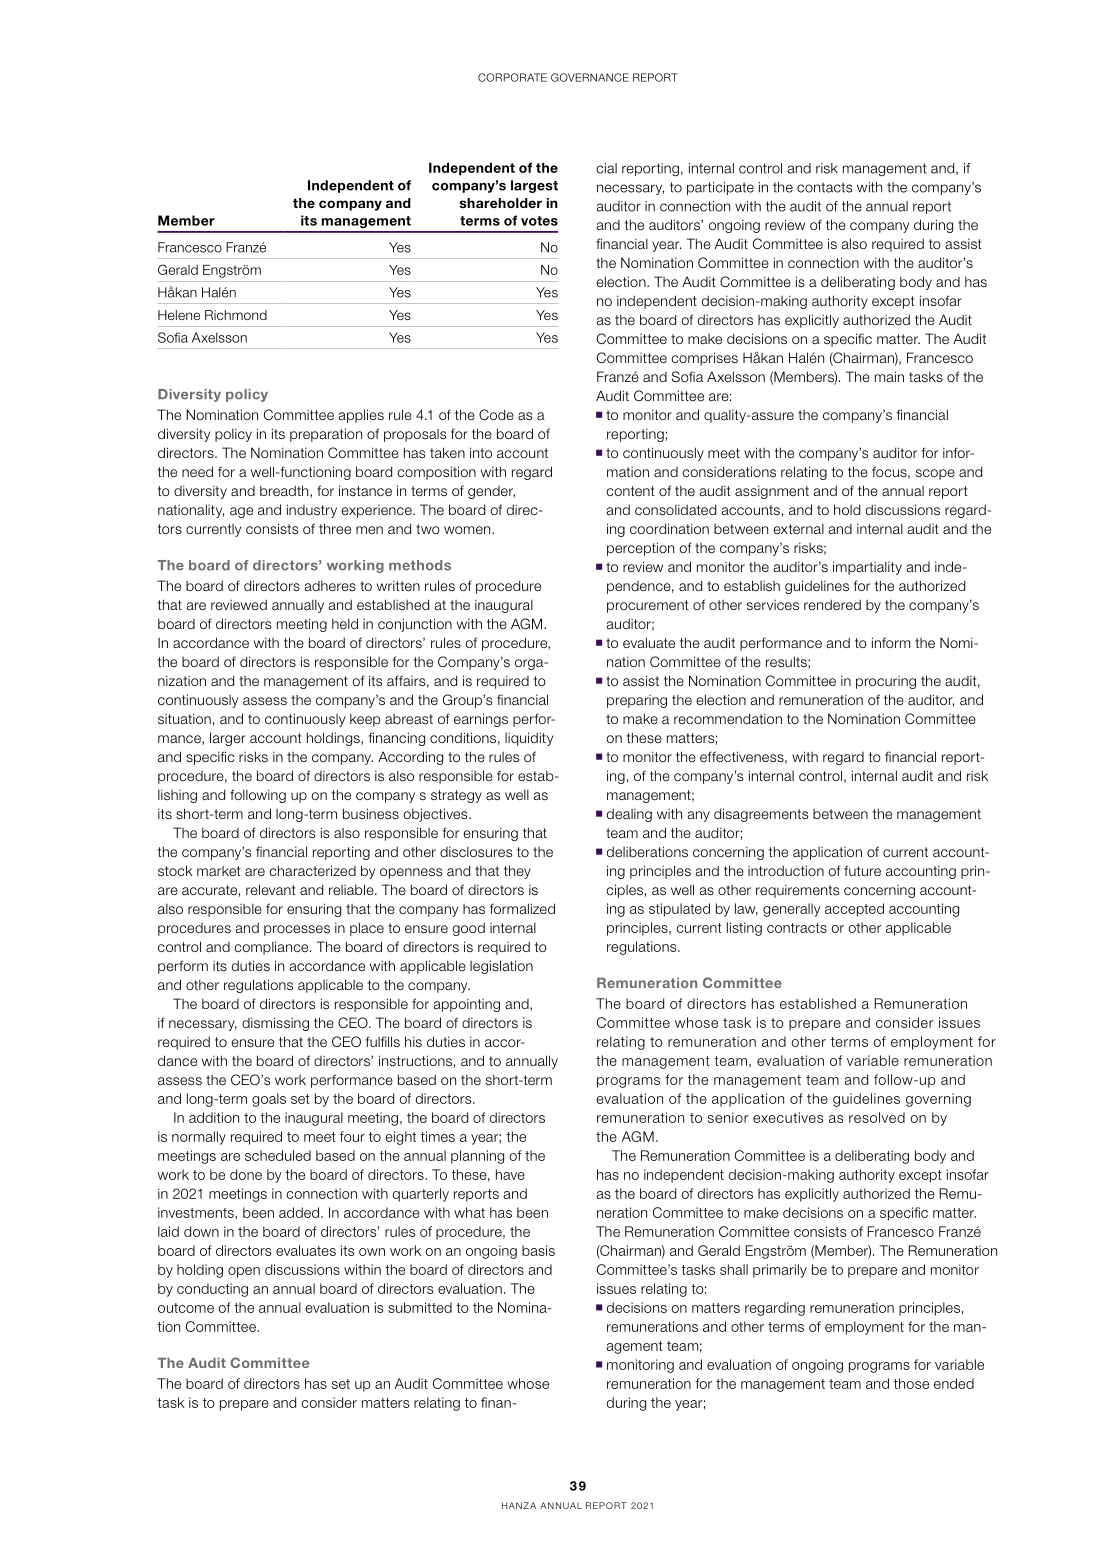 The image size is (1103, 1560). I want to click on contacts, so click(824, 187).
